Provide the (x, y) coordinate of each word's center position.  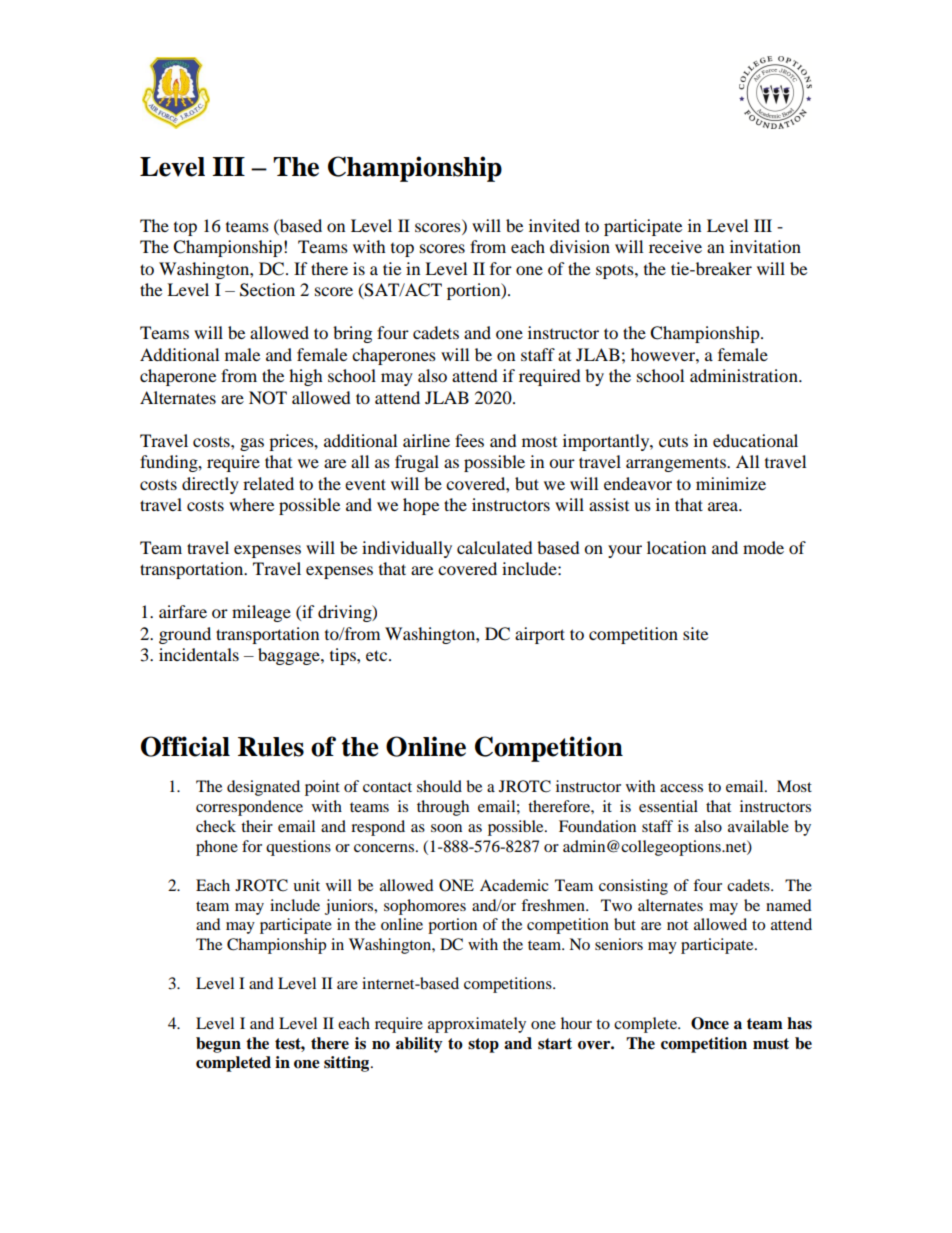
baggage (290, 656)
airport (540, 635)
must (771, 1044)
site (695, 633)
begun (218, 1045)
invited (554, 225)
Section (267, 290)
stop (483, 1045)
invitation (765, 246)
